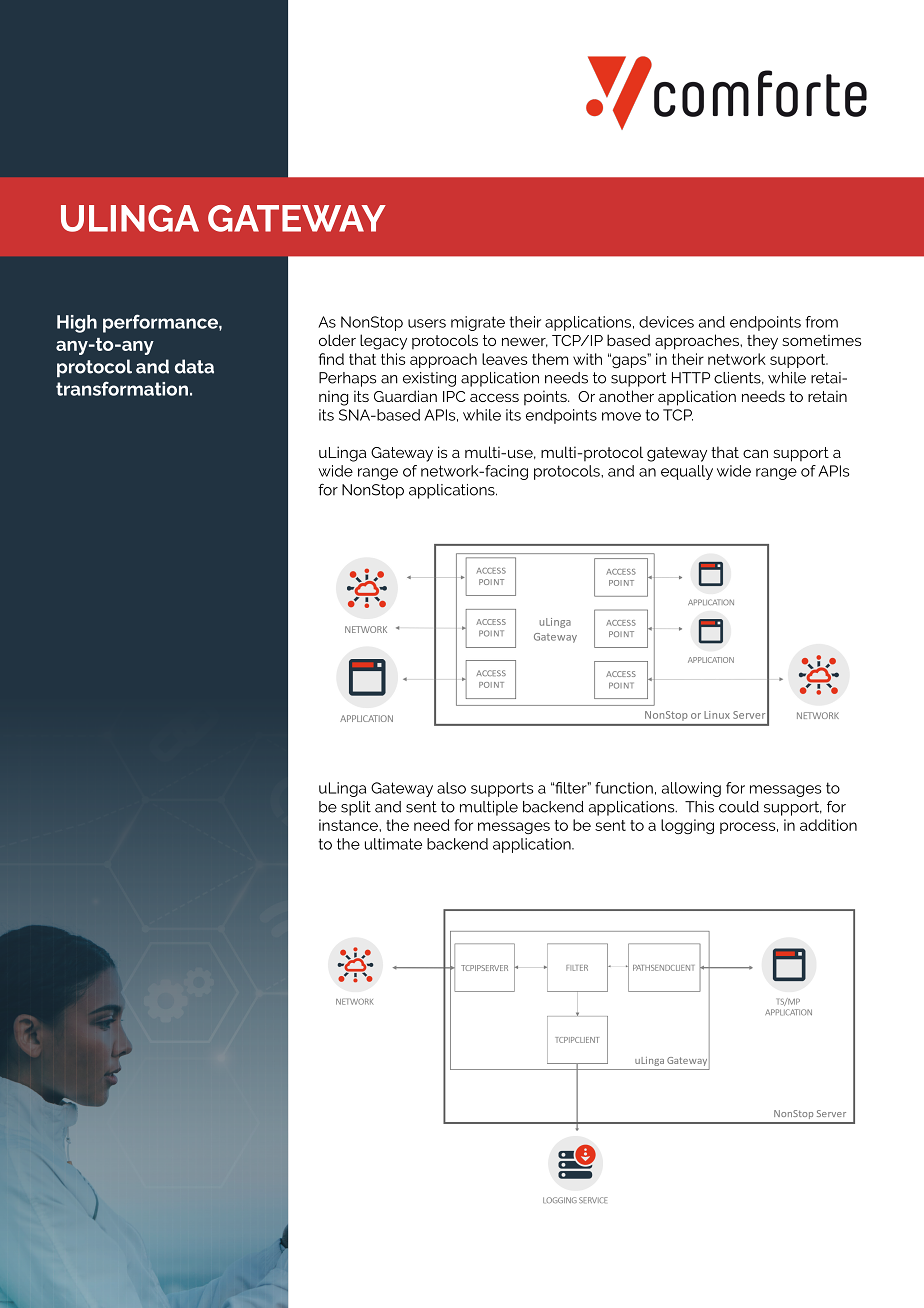 The image size is (924, 1308). What do you see at coordinates (478, 323) in the screenshot?
I see `migrate` at bounding box center [478, 323].
